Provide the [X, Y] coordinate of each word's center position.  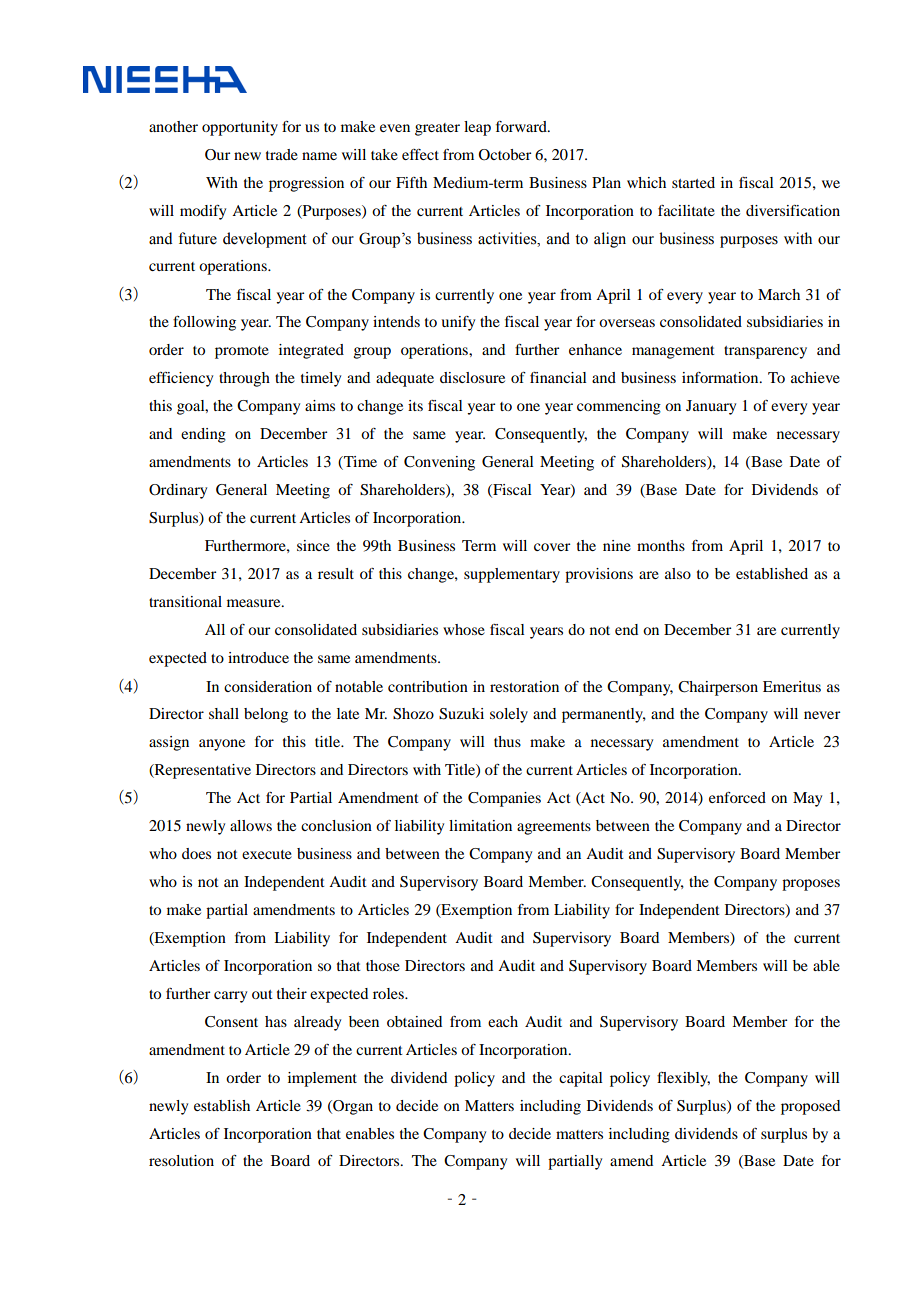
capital [581, 1079]
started [693, 182]
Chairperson [718, 688]
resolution [181, 1160]
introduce [258, 657]
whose [464, 629]
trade [282, 154]
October [504, 155]
